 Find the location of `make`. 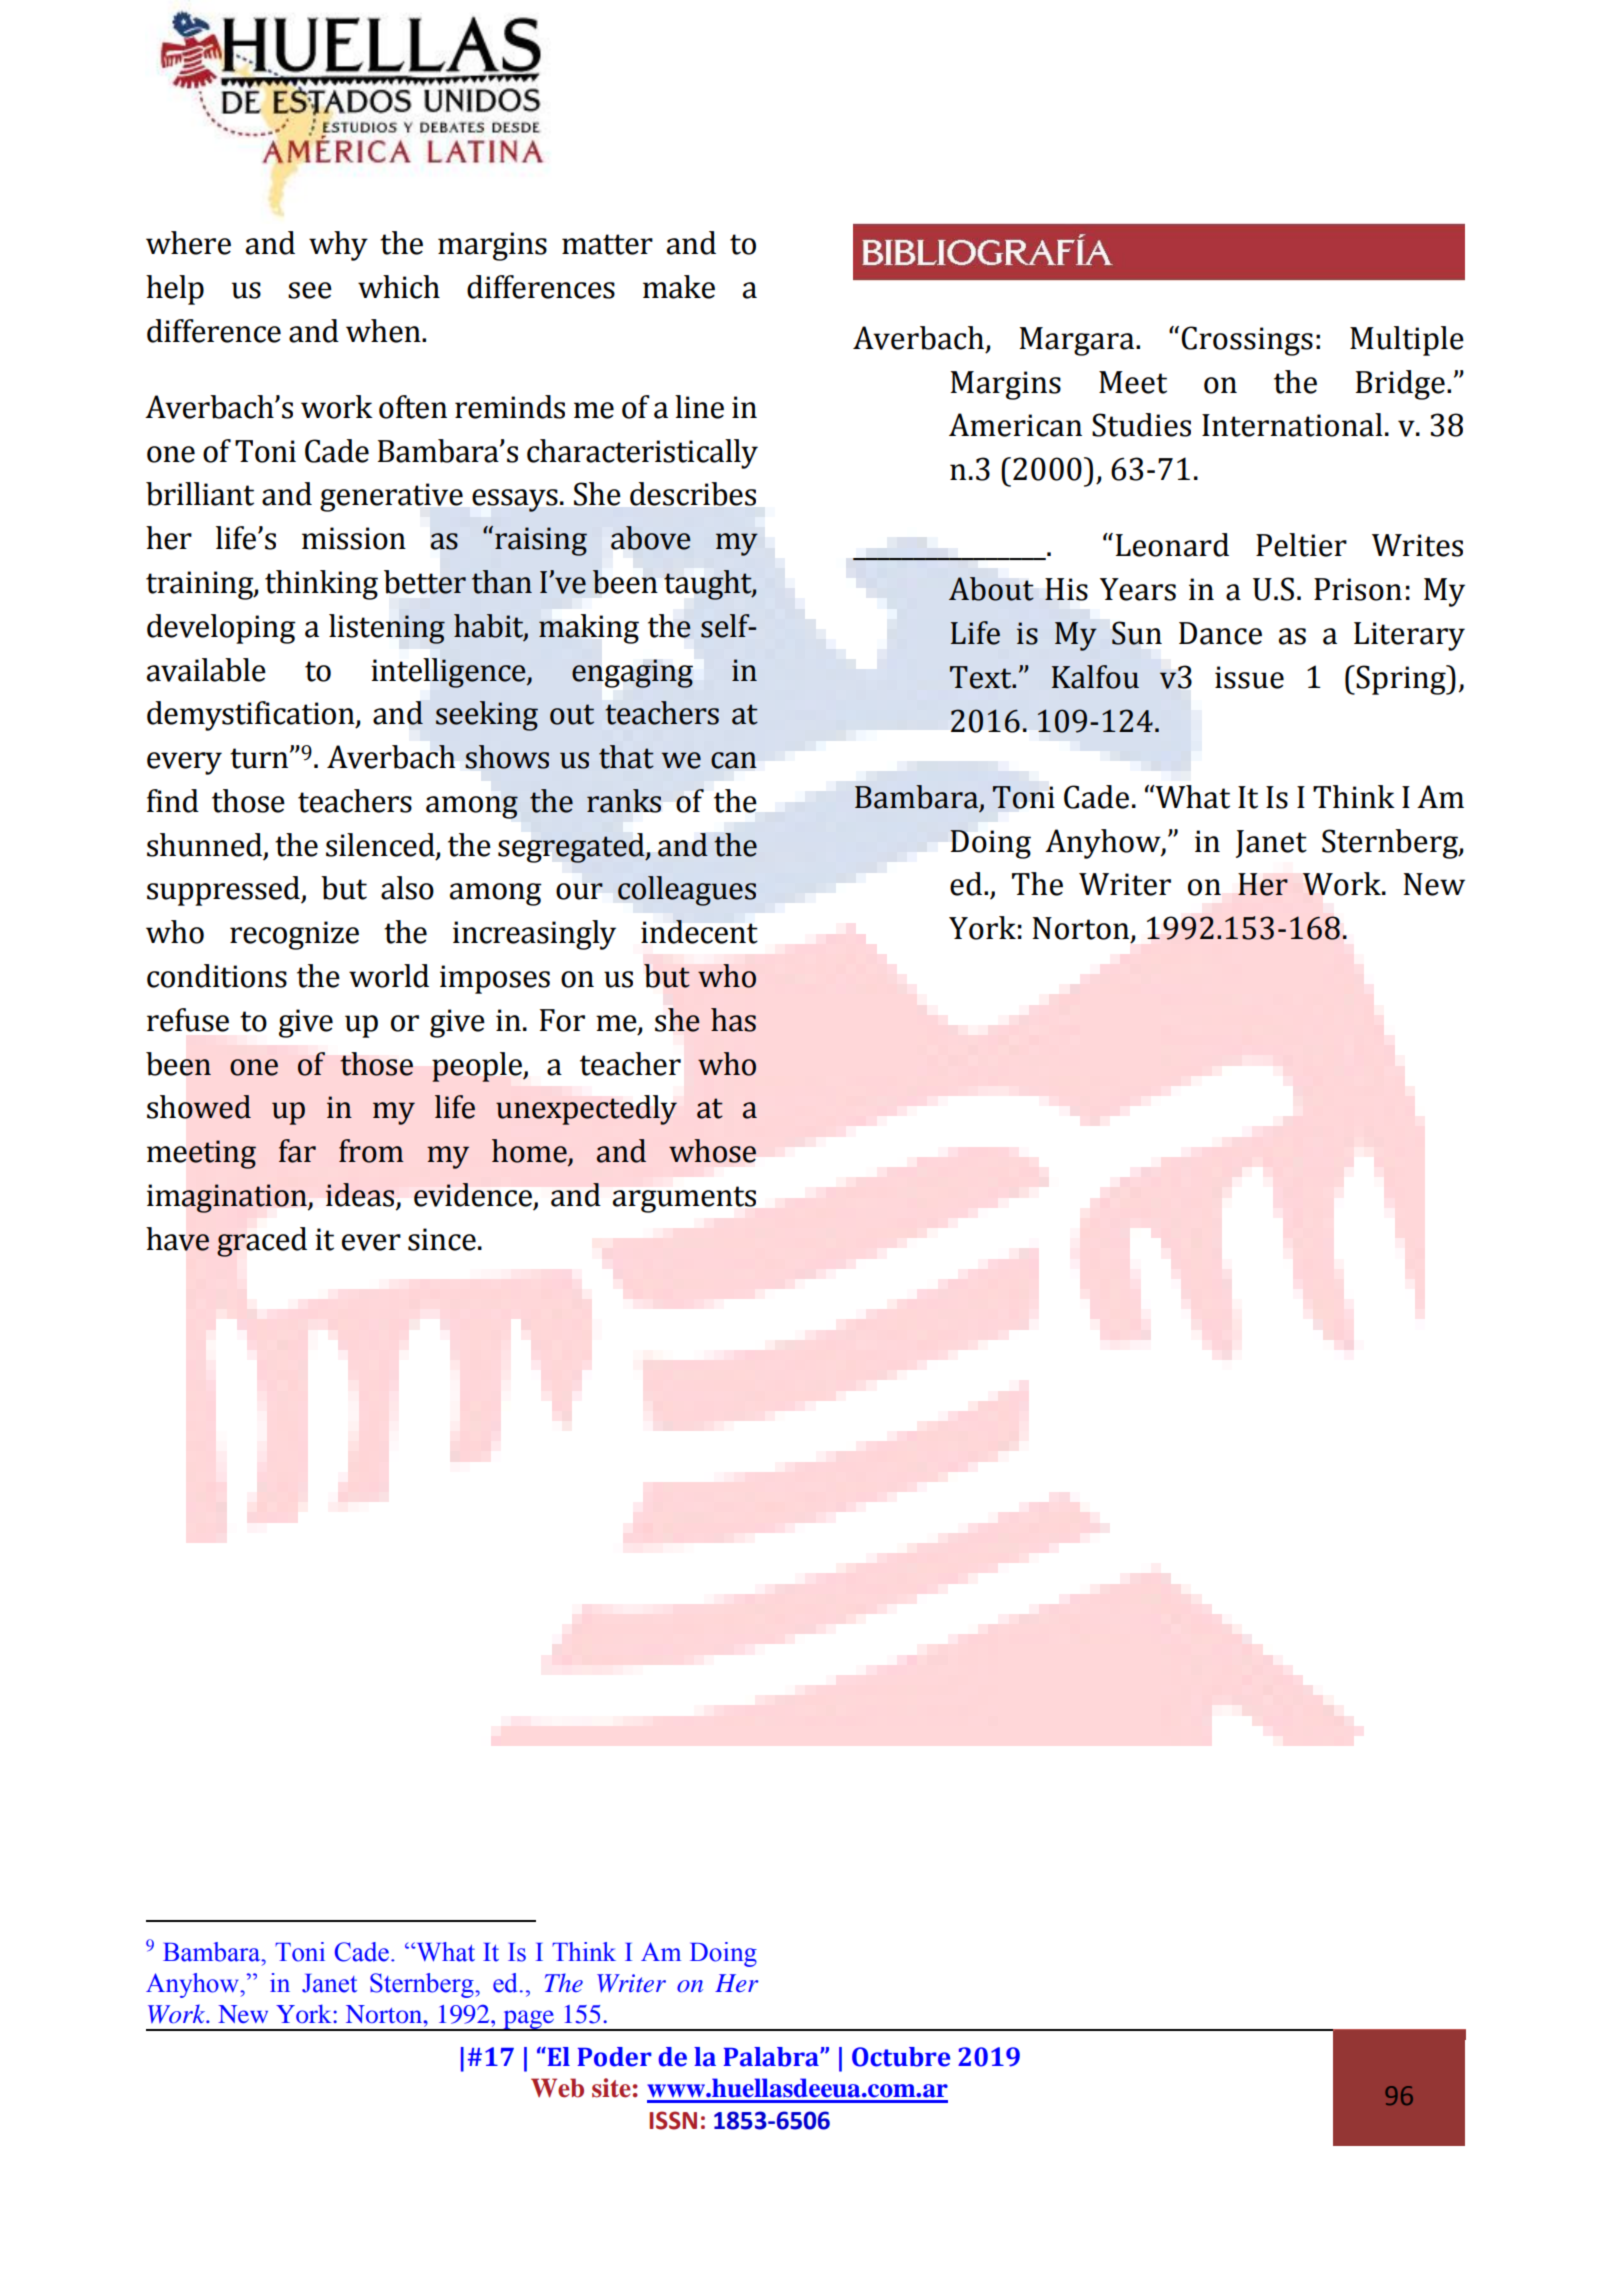

make is located at coordinates (679, 287).
